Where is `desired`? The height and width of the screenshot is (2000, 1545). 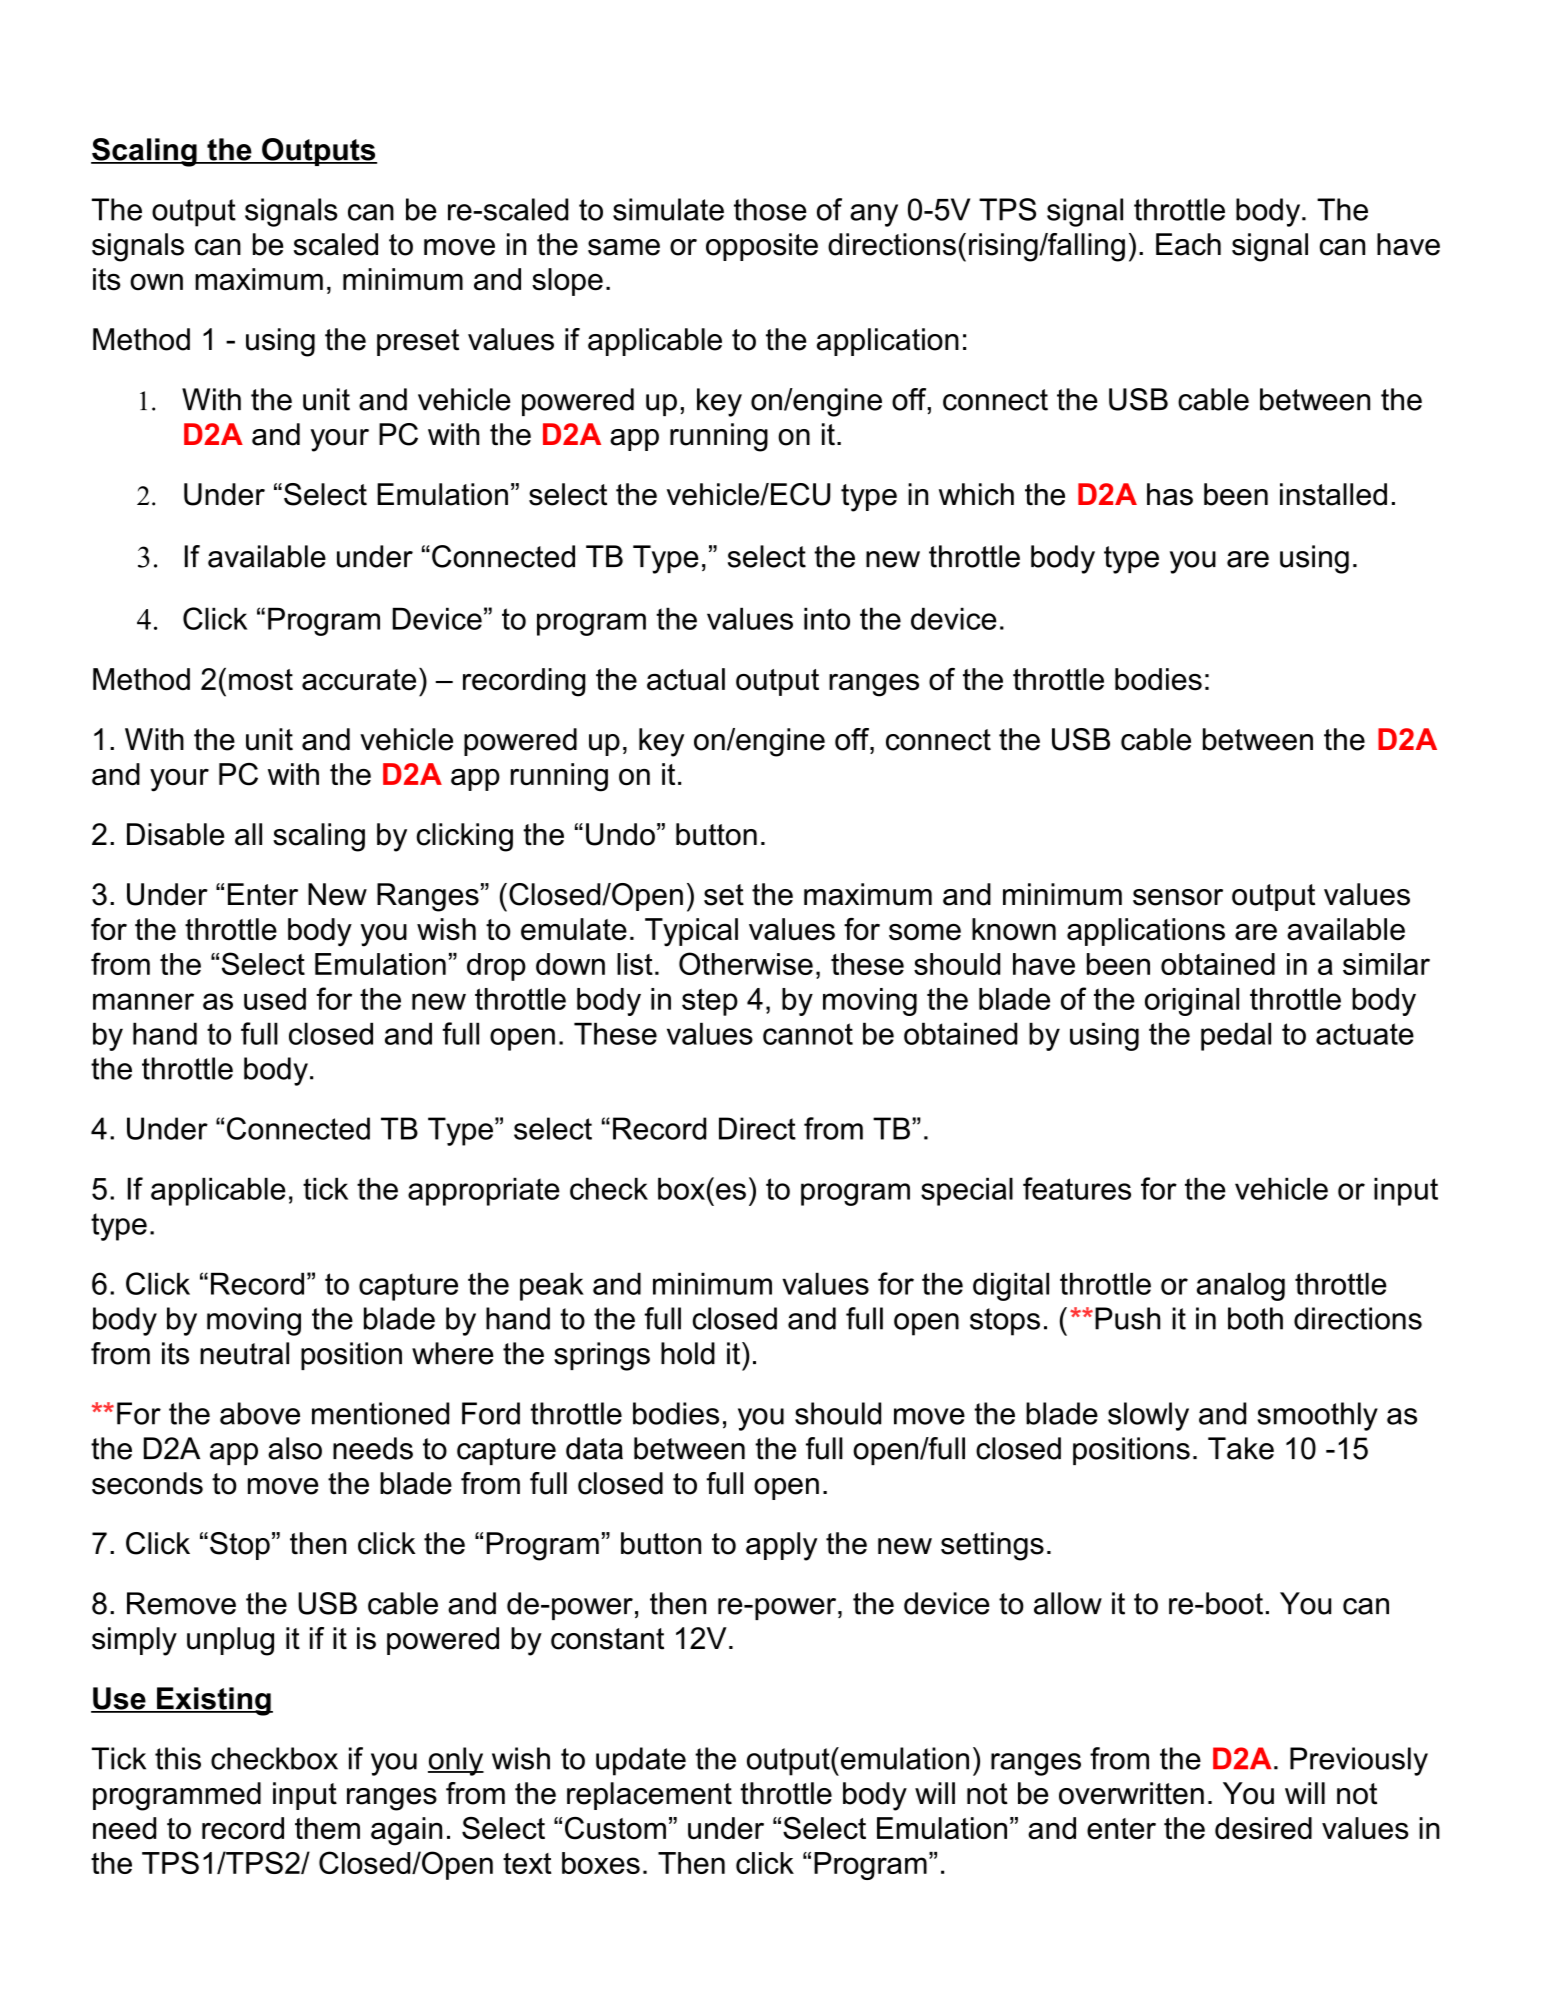 desired is located at coordinates (1263, 1828).
